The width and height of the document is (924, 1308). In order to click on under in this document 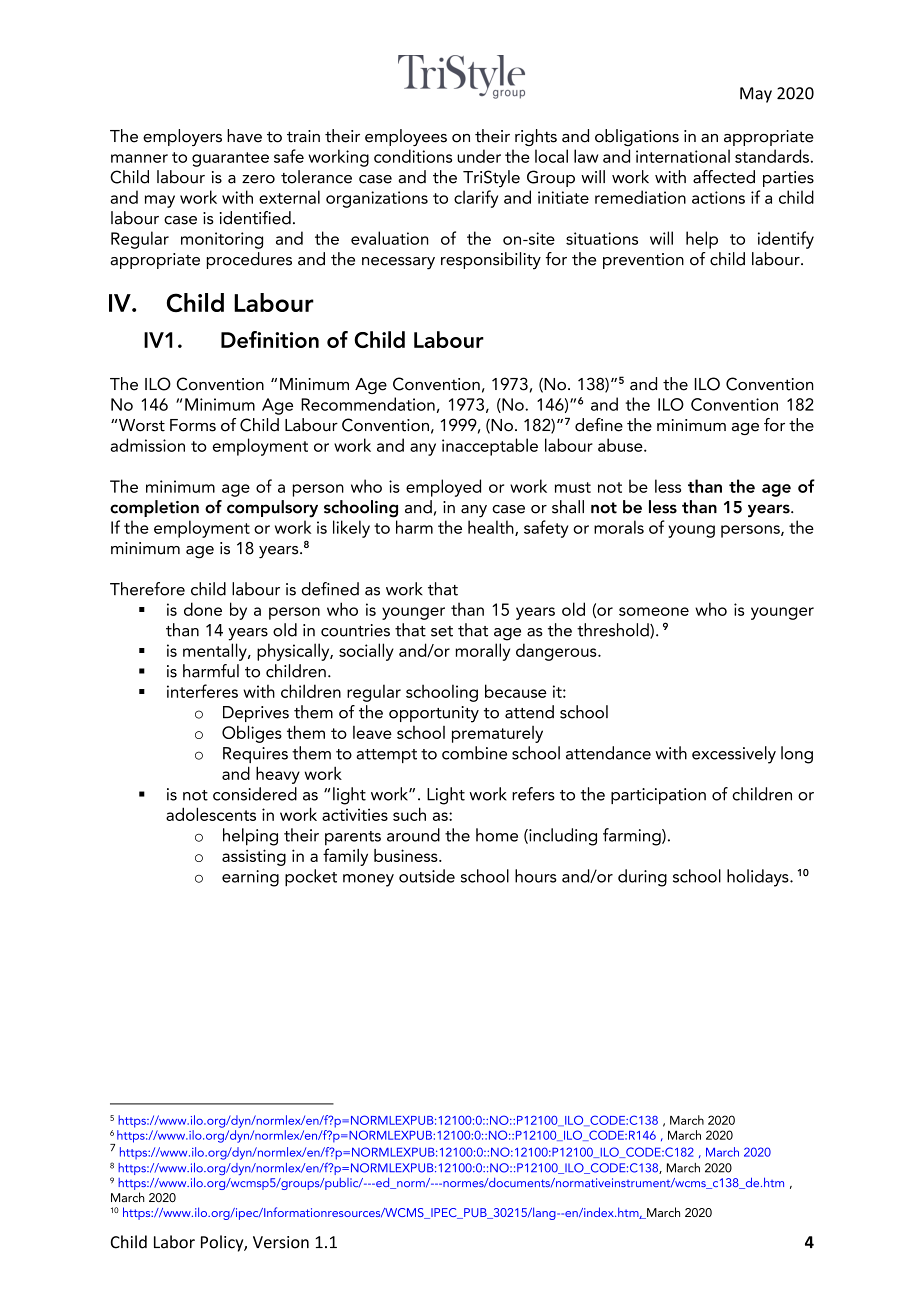, I will do `click(479, 156)`.
